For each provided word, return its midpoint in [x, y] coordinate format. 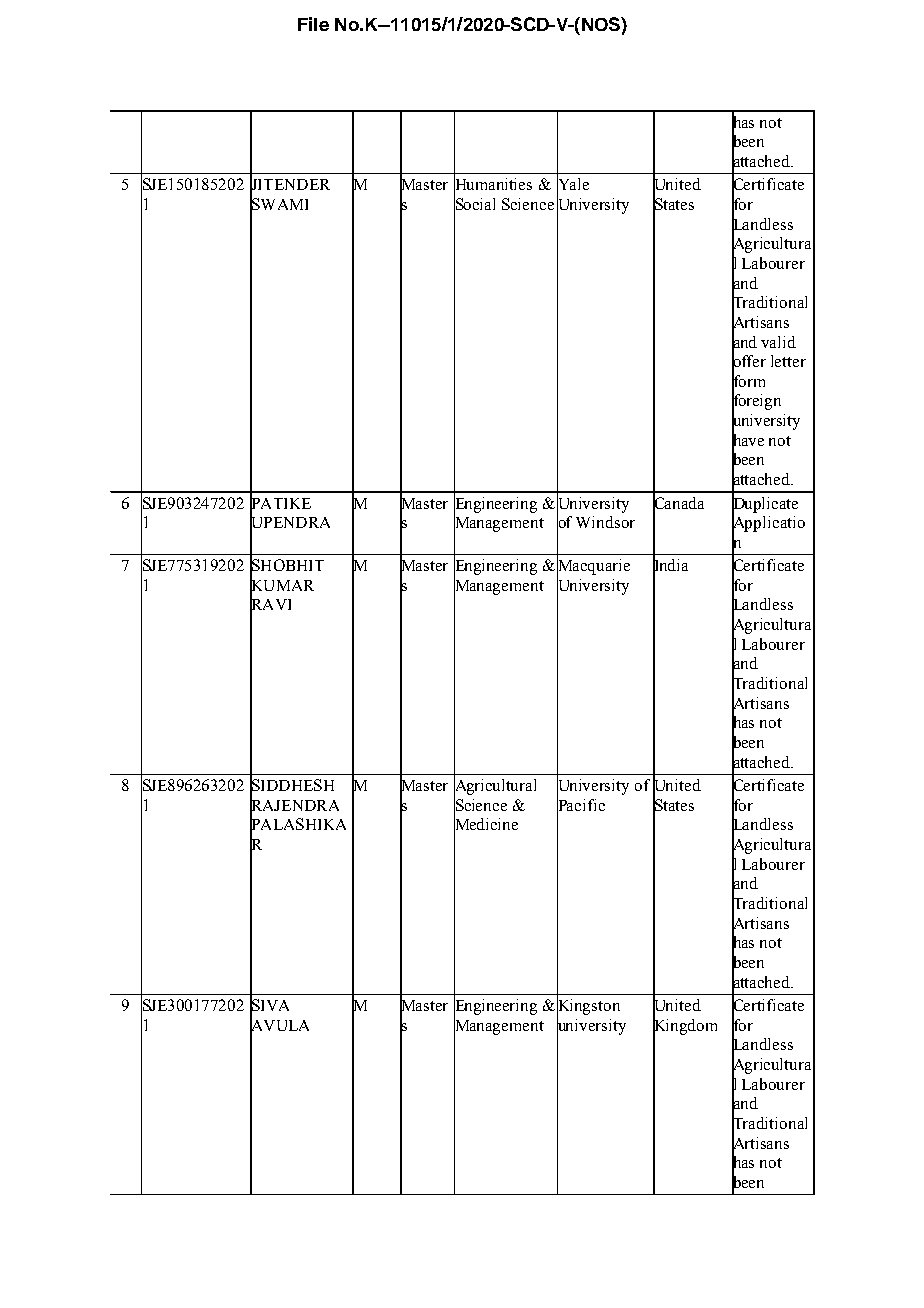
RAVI [270, 604]
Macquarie [593, 567]
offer [749, 361]
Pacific [581, 804]
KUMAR [282, 585]
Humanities [493, 184]
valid [778, 342]
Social [474, 204]
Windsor [605, 522]
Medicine [486, 824]
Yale [573, 184]
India [670, 565]
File [313, 24]
